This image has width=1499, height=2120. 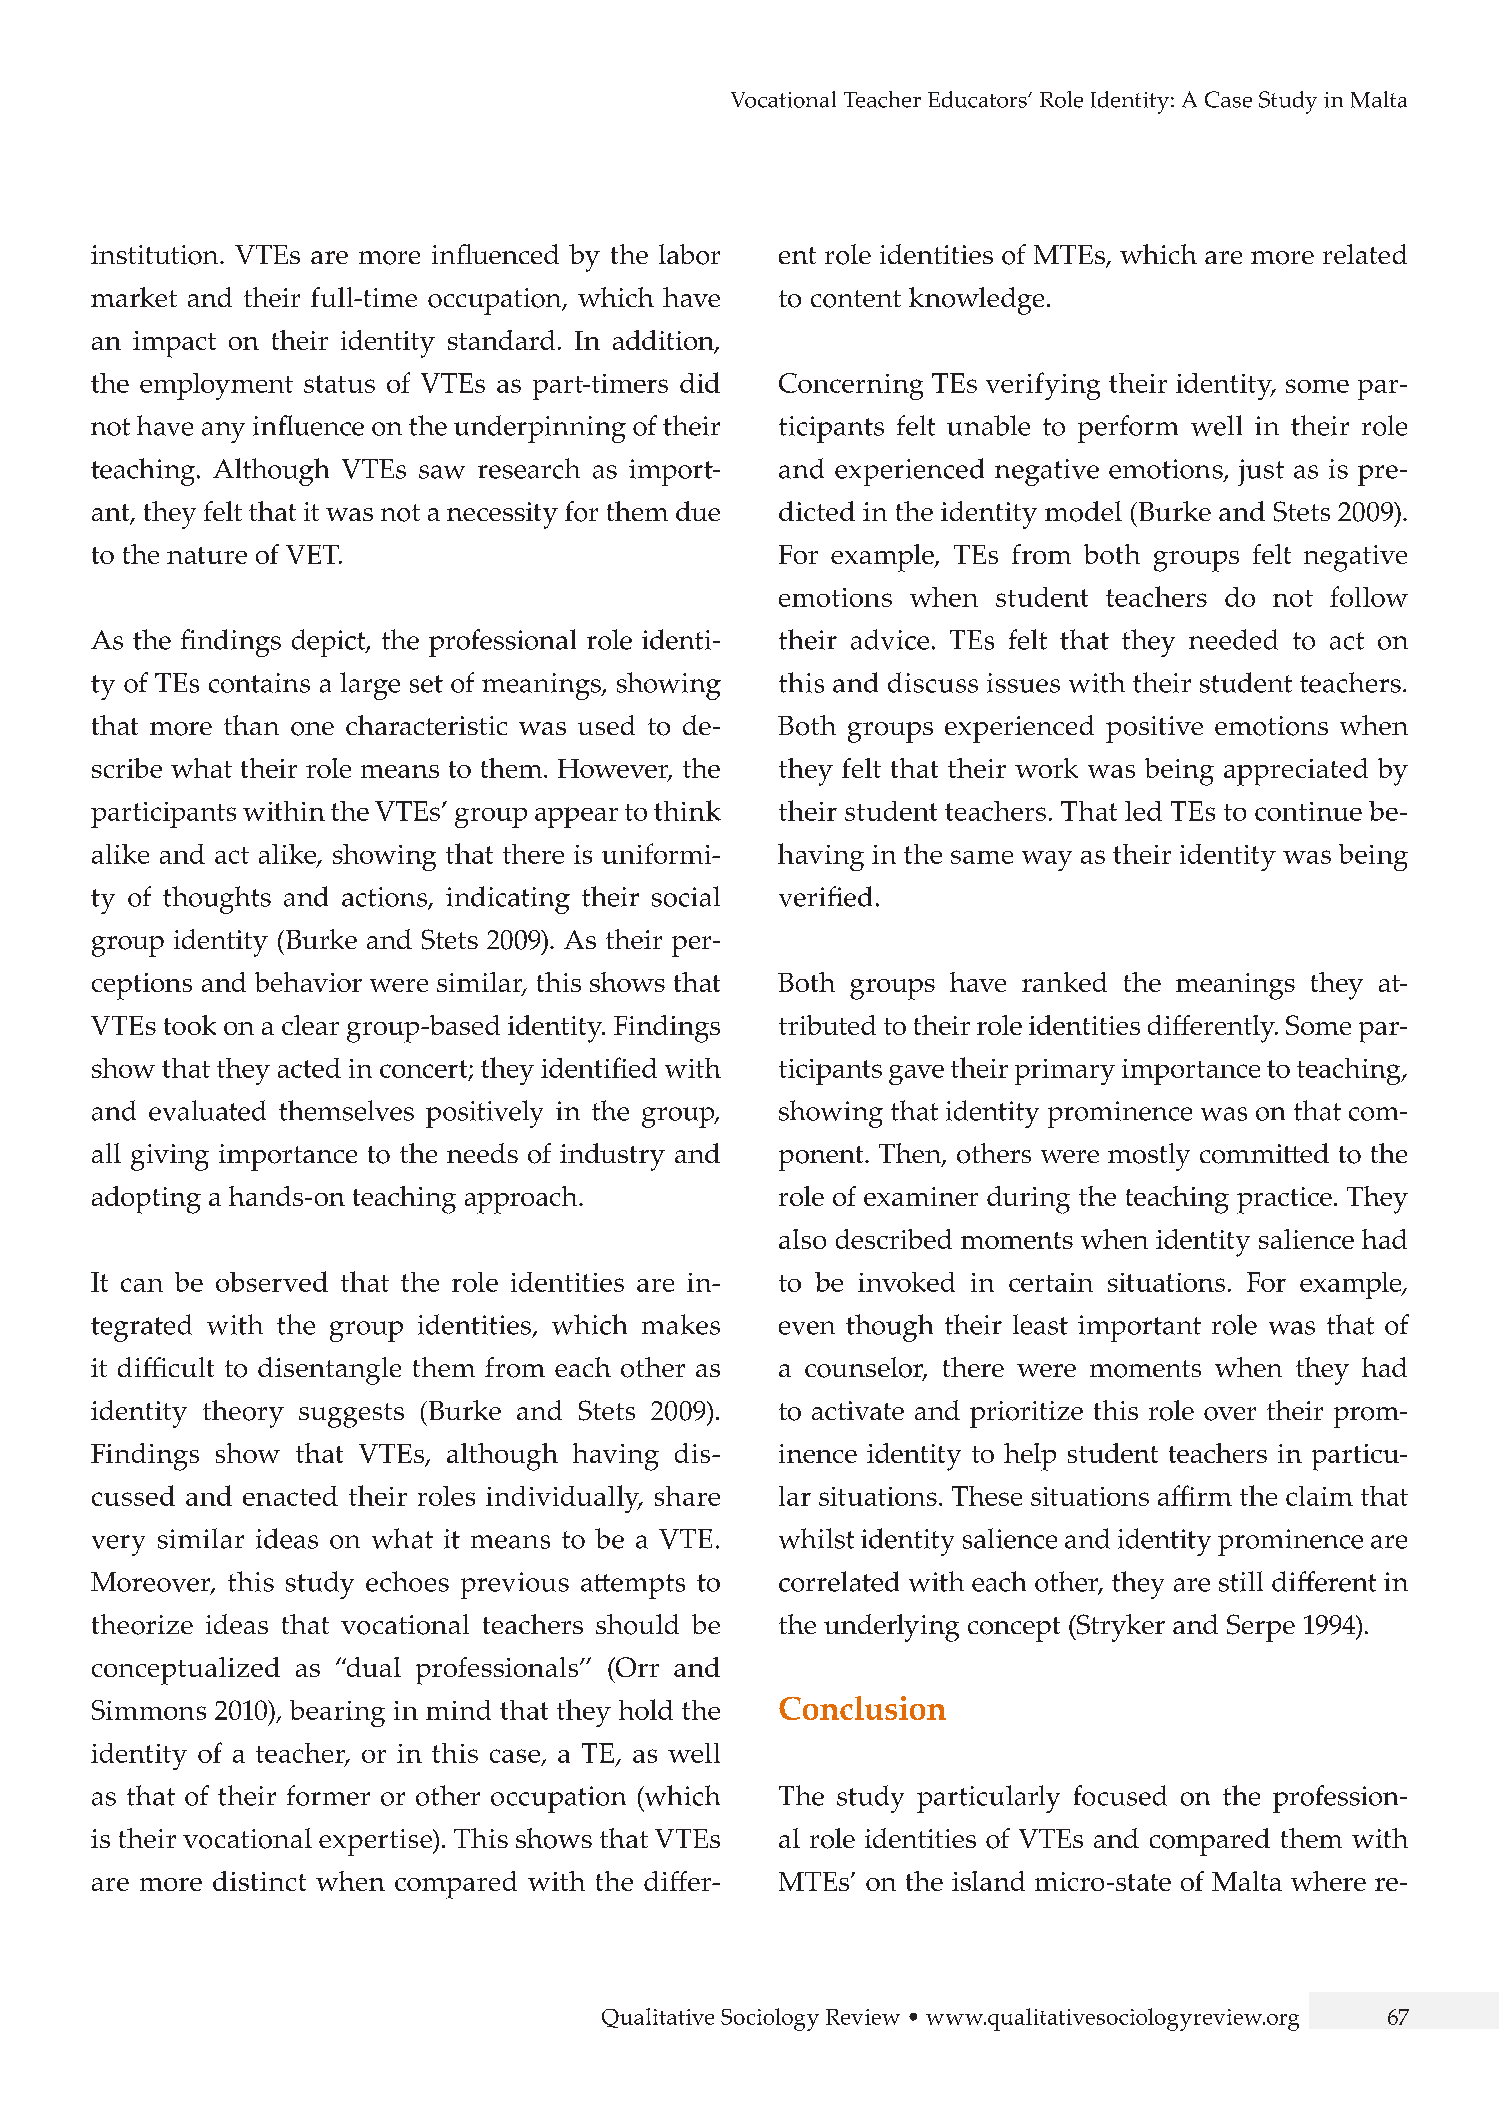 I want to click on needed, so click(x=1233, y=639).
